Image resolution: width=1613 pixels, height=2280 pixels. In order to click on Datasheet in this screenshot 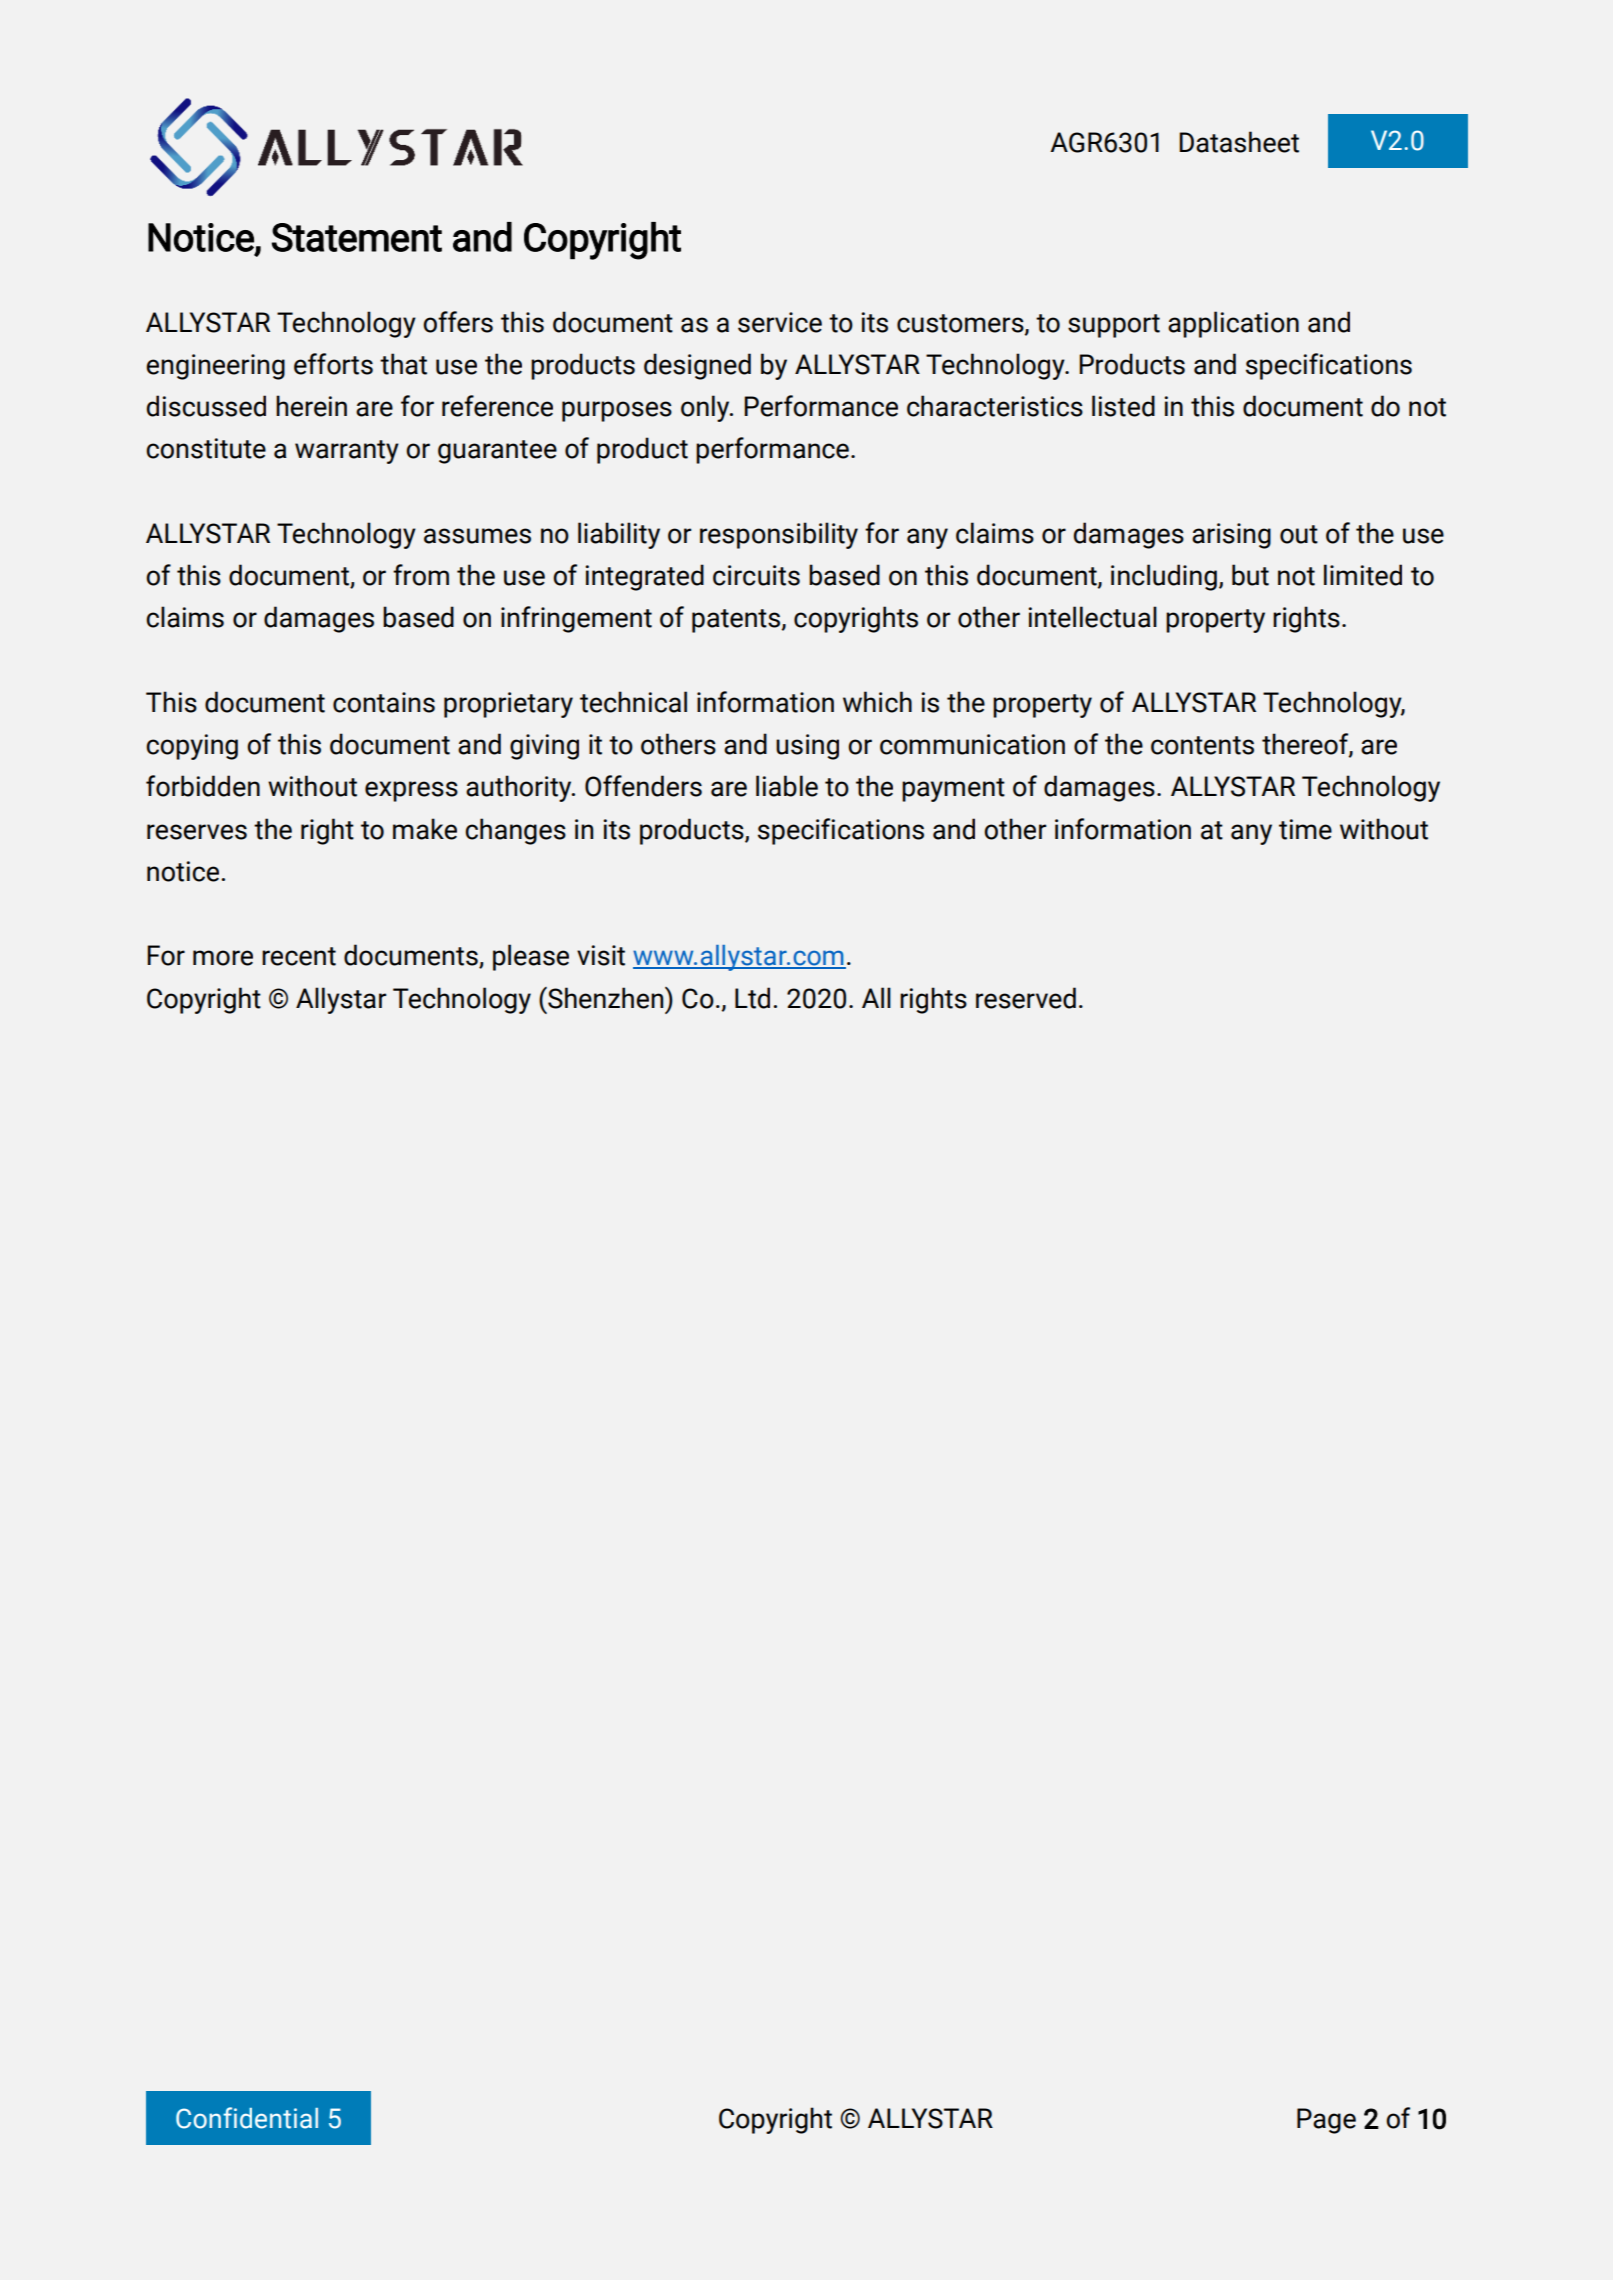, I will do `click(1239, 142)`.
